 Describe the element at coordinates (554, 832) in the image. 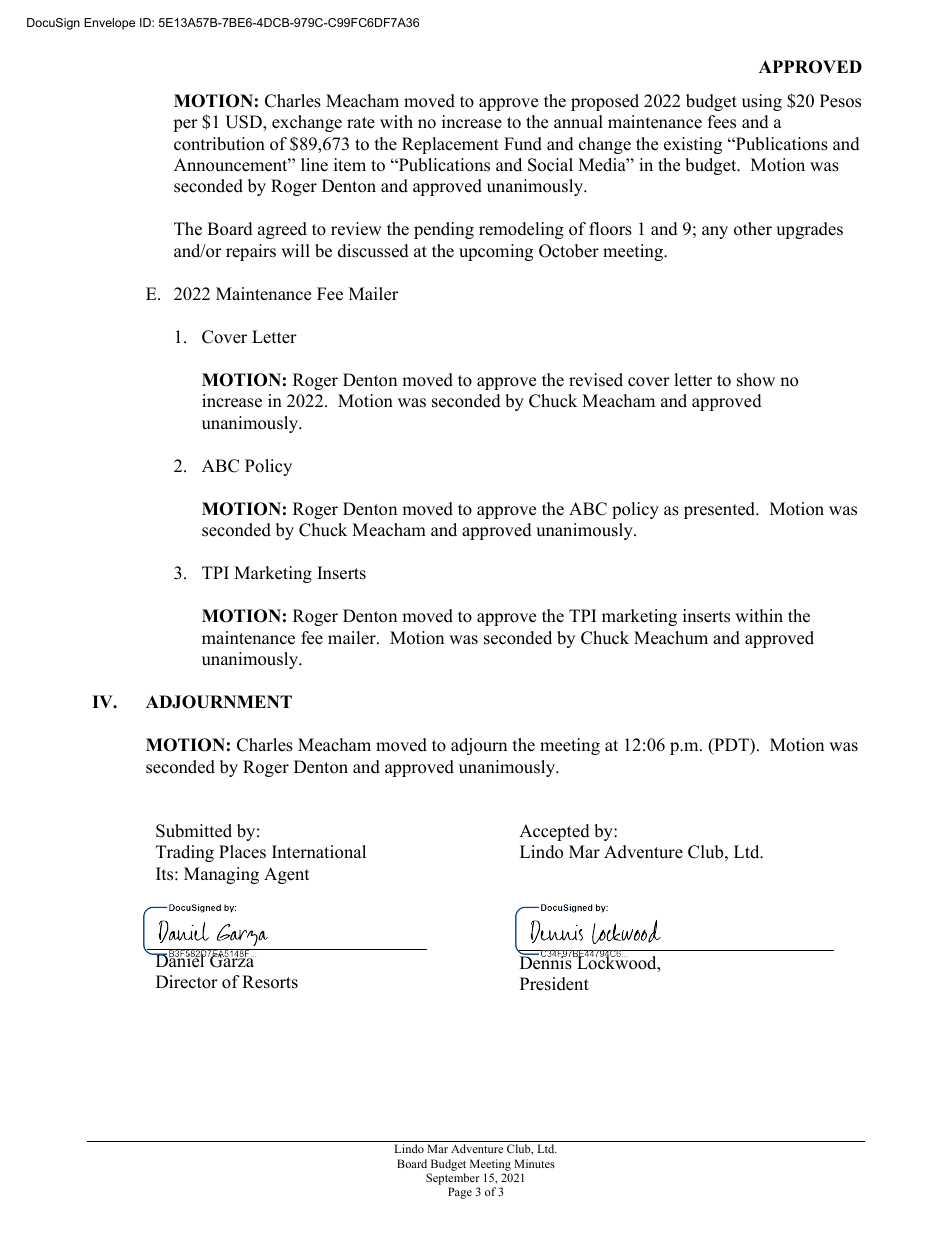

I see `Accepted` at that location.
